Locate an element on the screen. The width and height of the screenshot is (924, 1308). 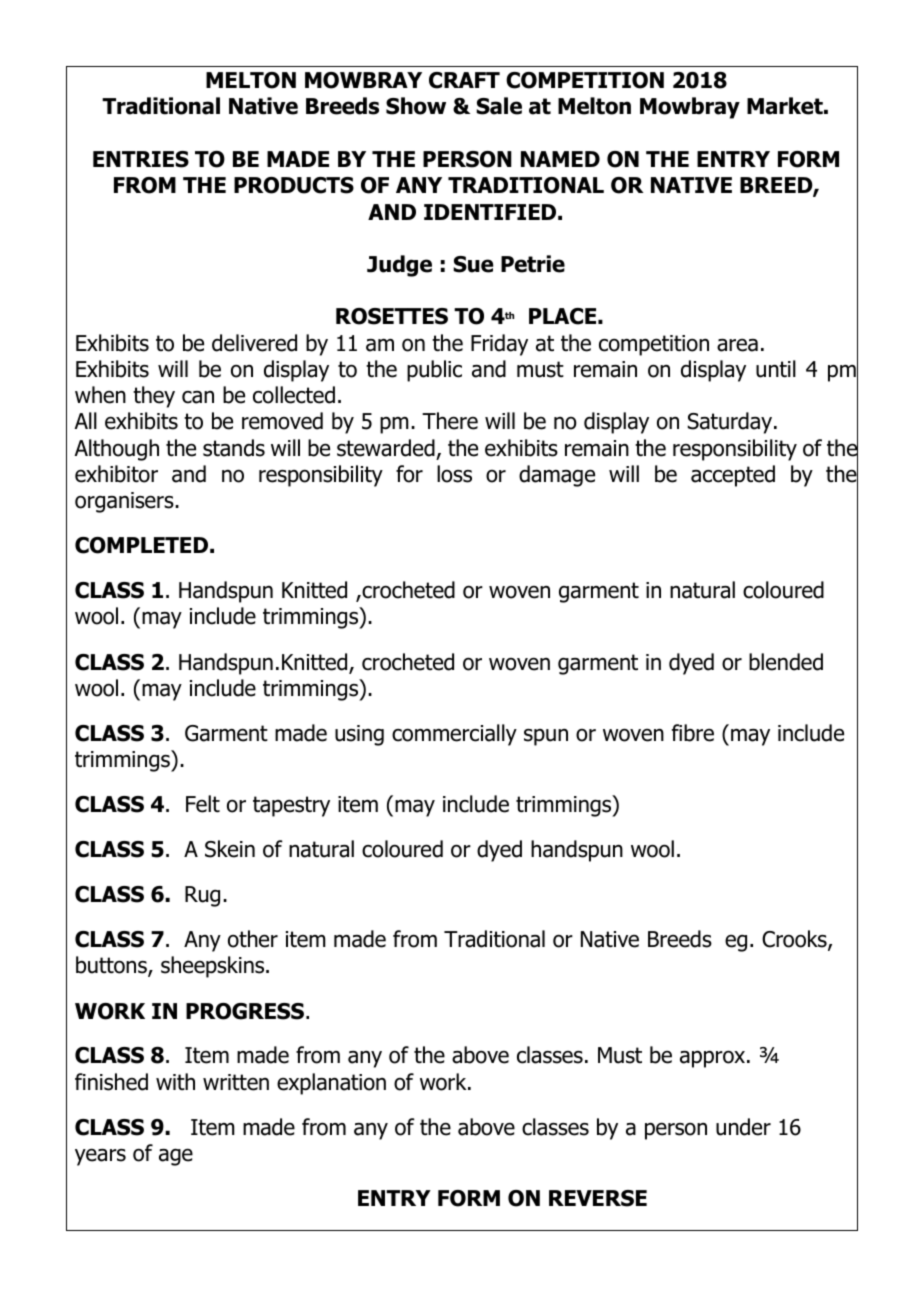
ENTRIES is located at coordinates (141, 159).
